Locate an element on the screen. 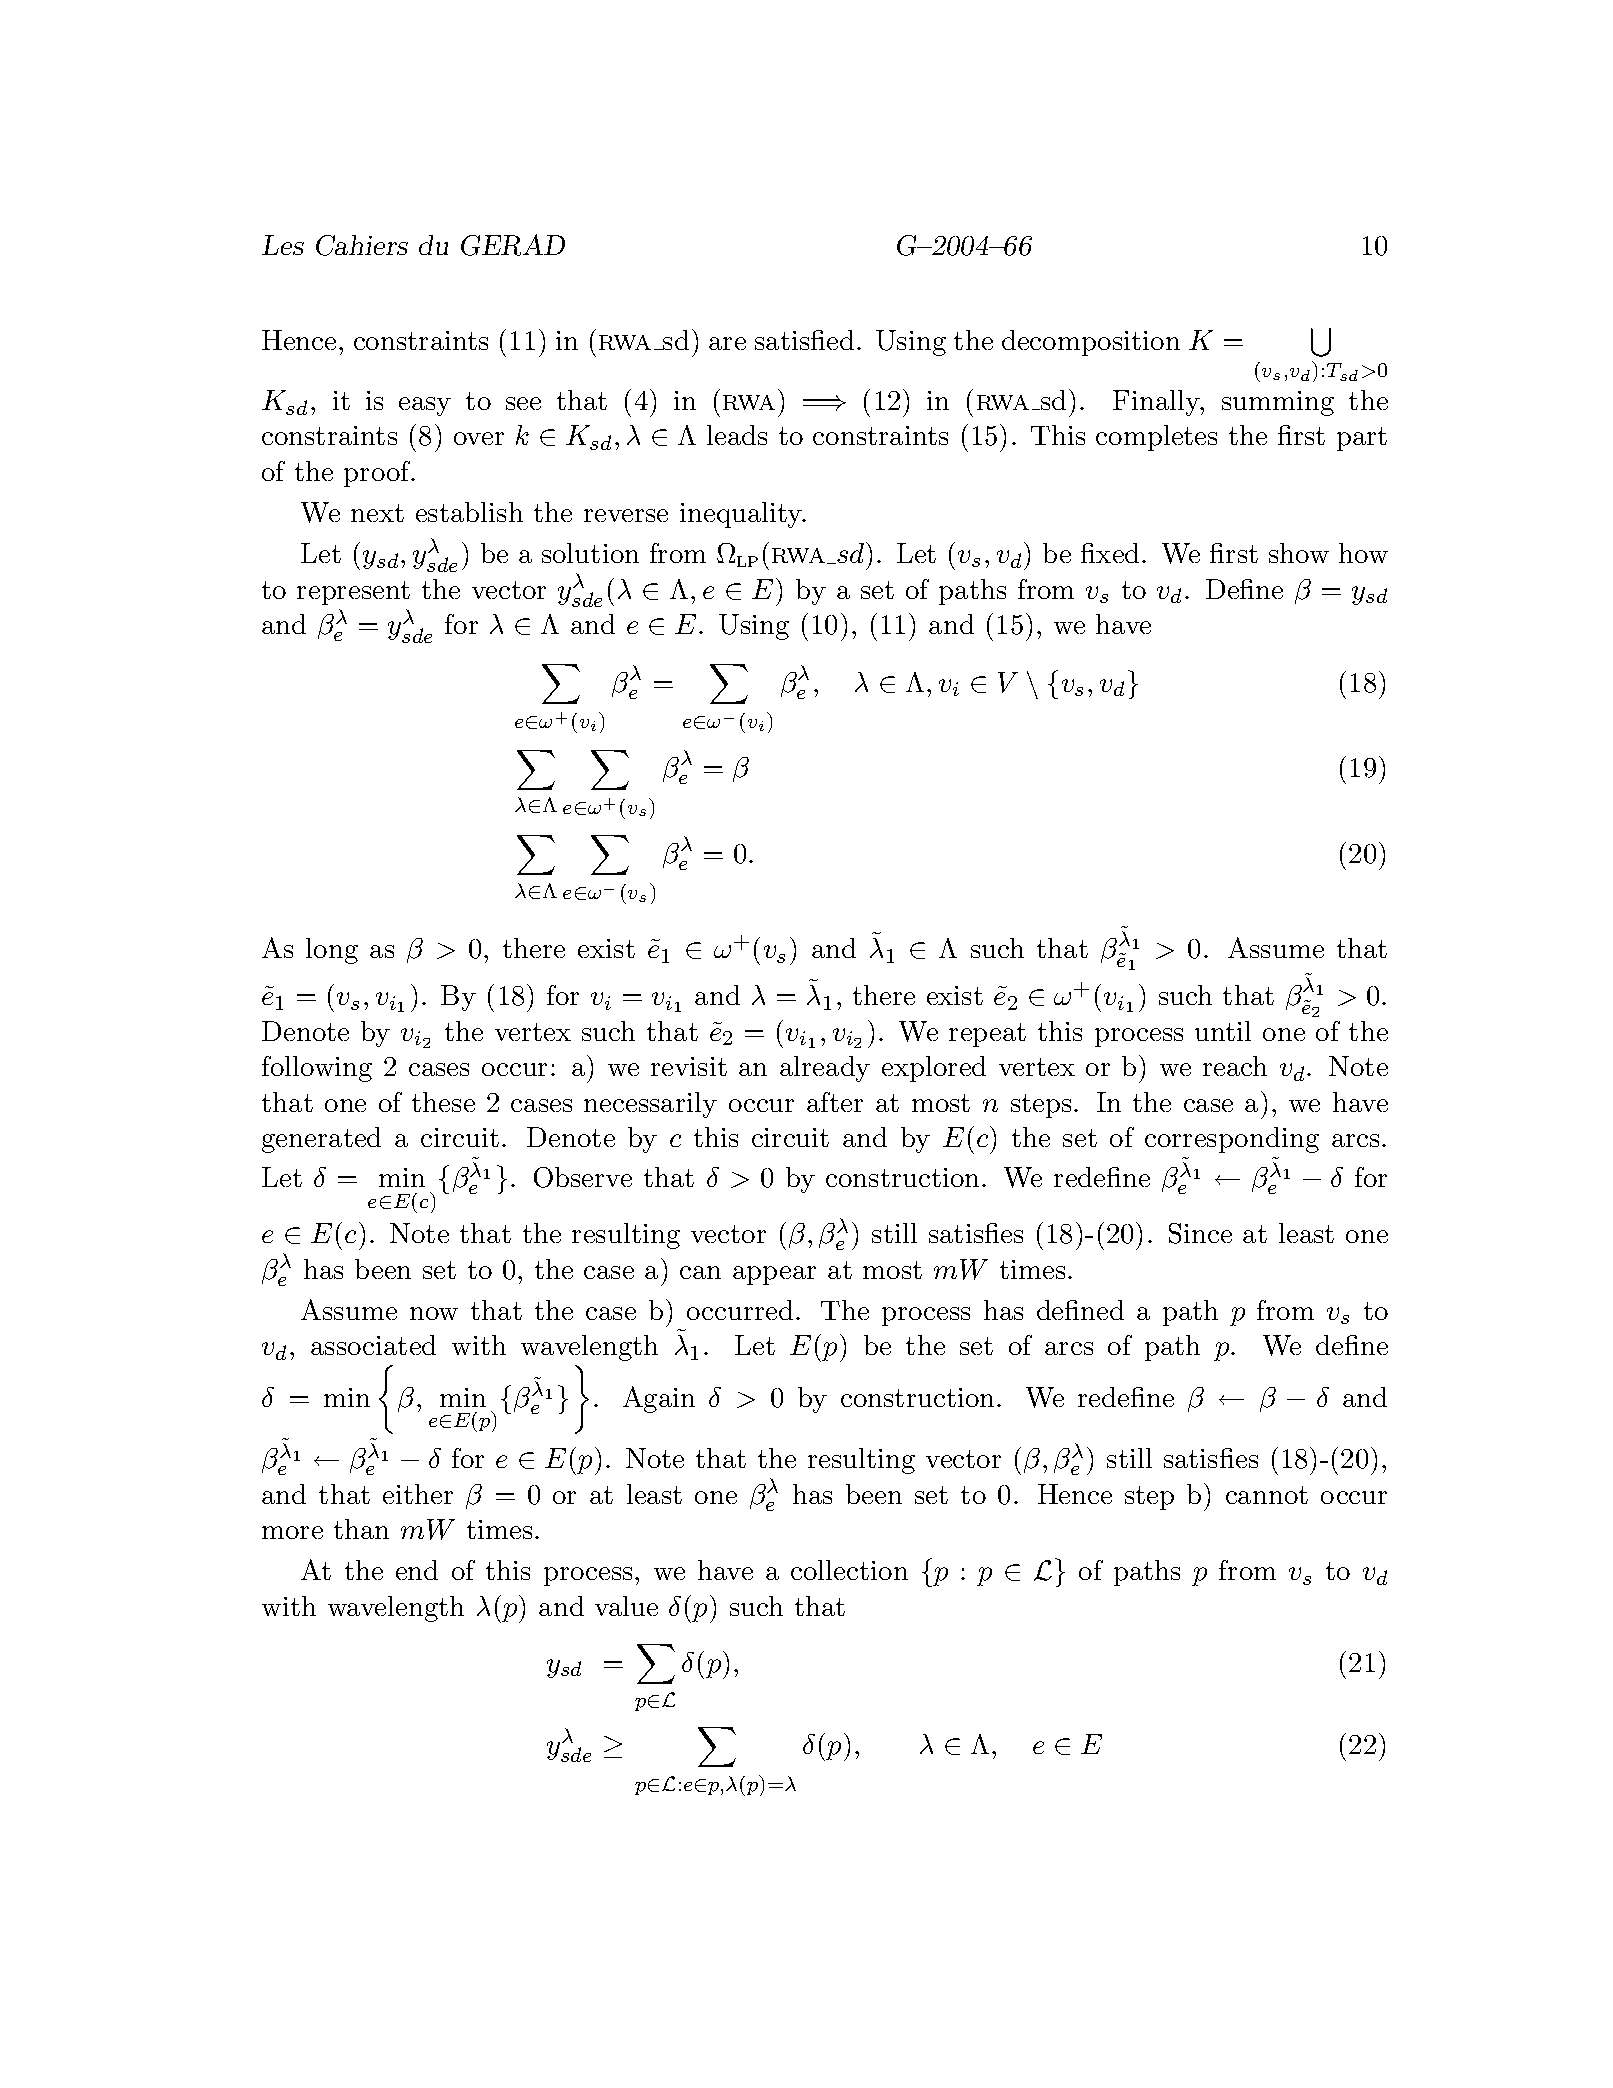  show is located at coordinates (1299, 553).
